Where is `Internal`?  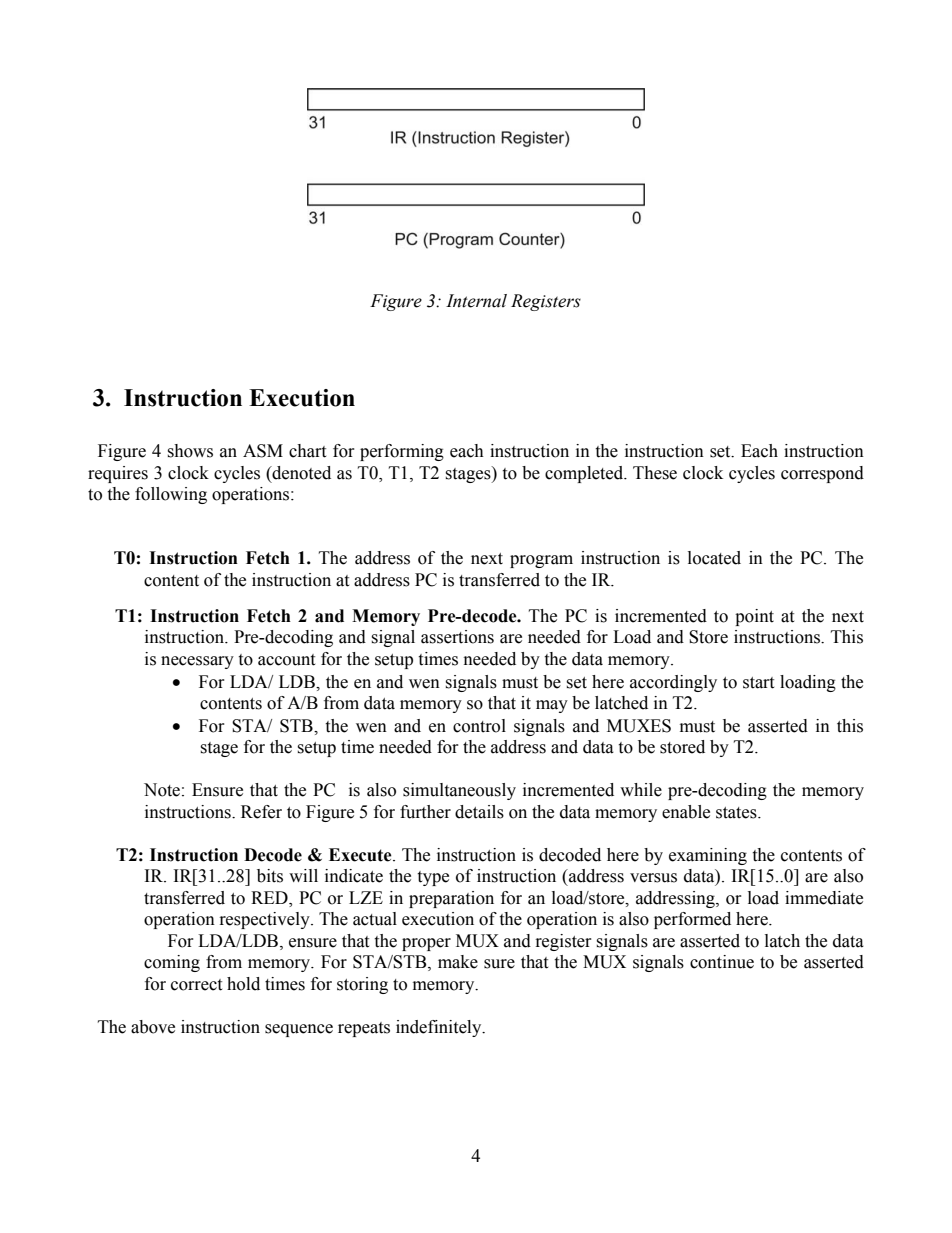
Internal is located at coordinates (476, 301).
